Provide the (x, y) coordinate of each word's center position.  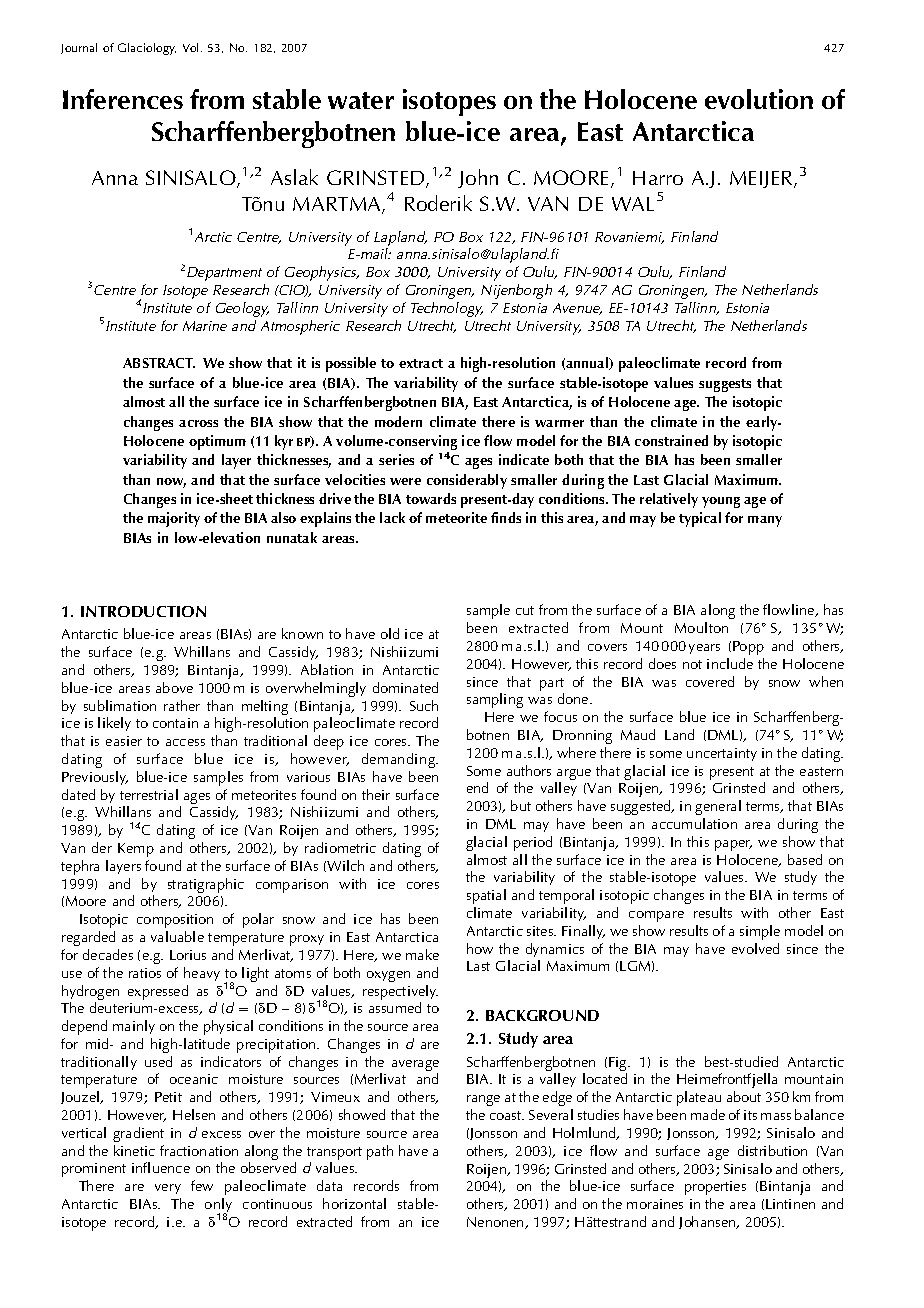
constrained (671, 440)
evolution (759, 99)
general (718, 807)
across (198, 423)
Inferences (123, 99)
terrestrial (149, 794)
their (376, 794)
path (380, 1152)
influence (161, 1167)
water (361, 100)
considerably (467, 481)
